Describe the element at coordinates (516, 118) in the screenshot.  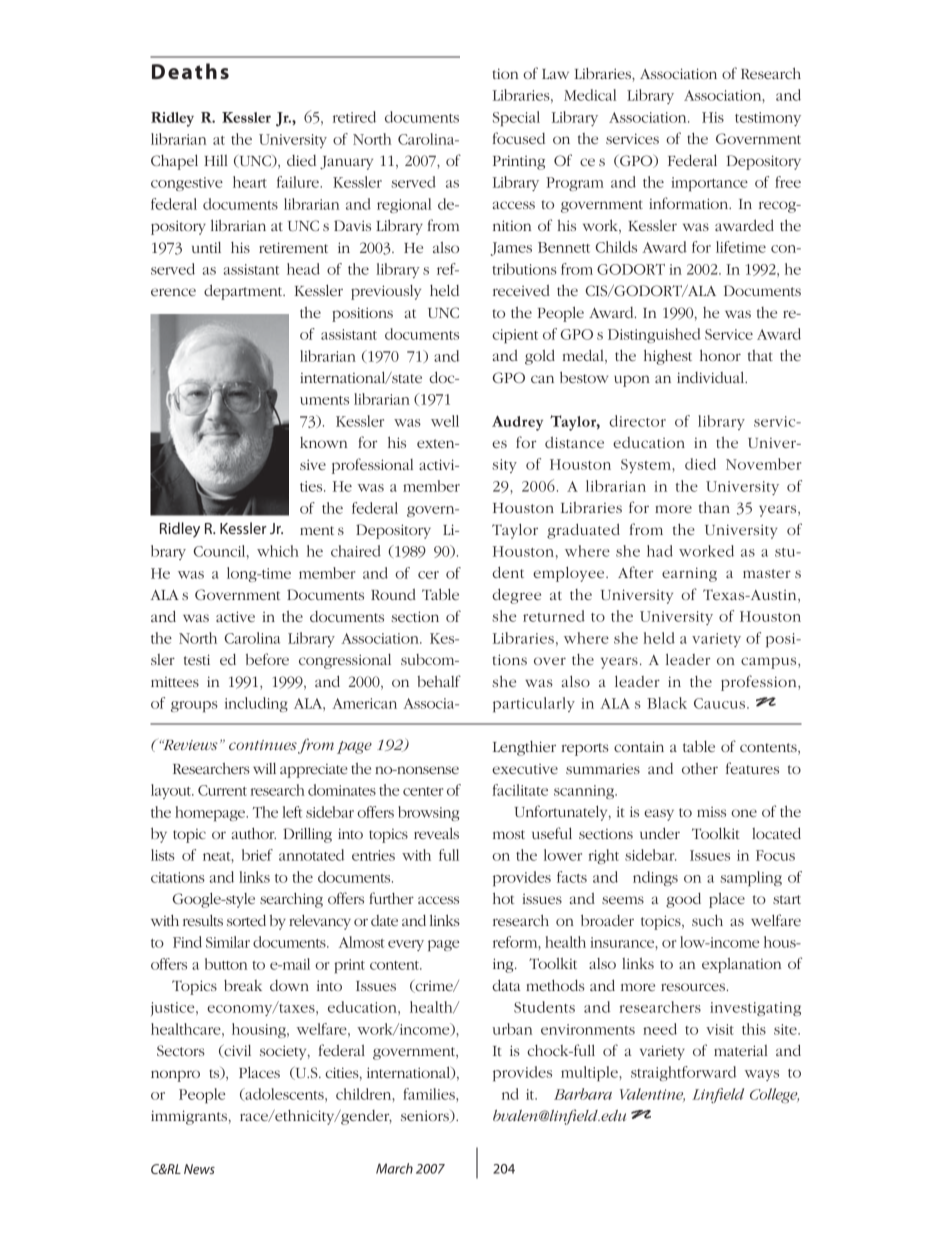
I see `Special` at that location.
